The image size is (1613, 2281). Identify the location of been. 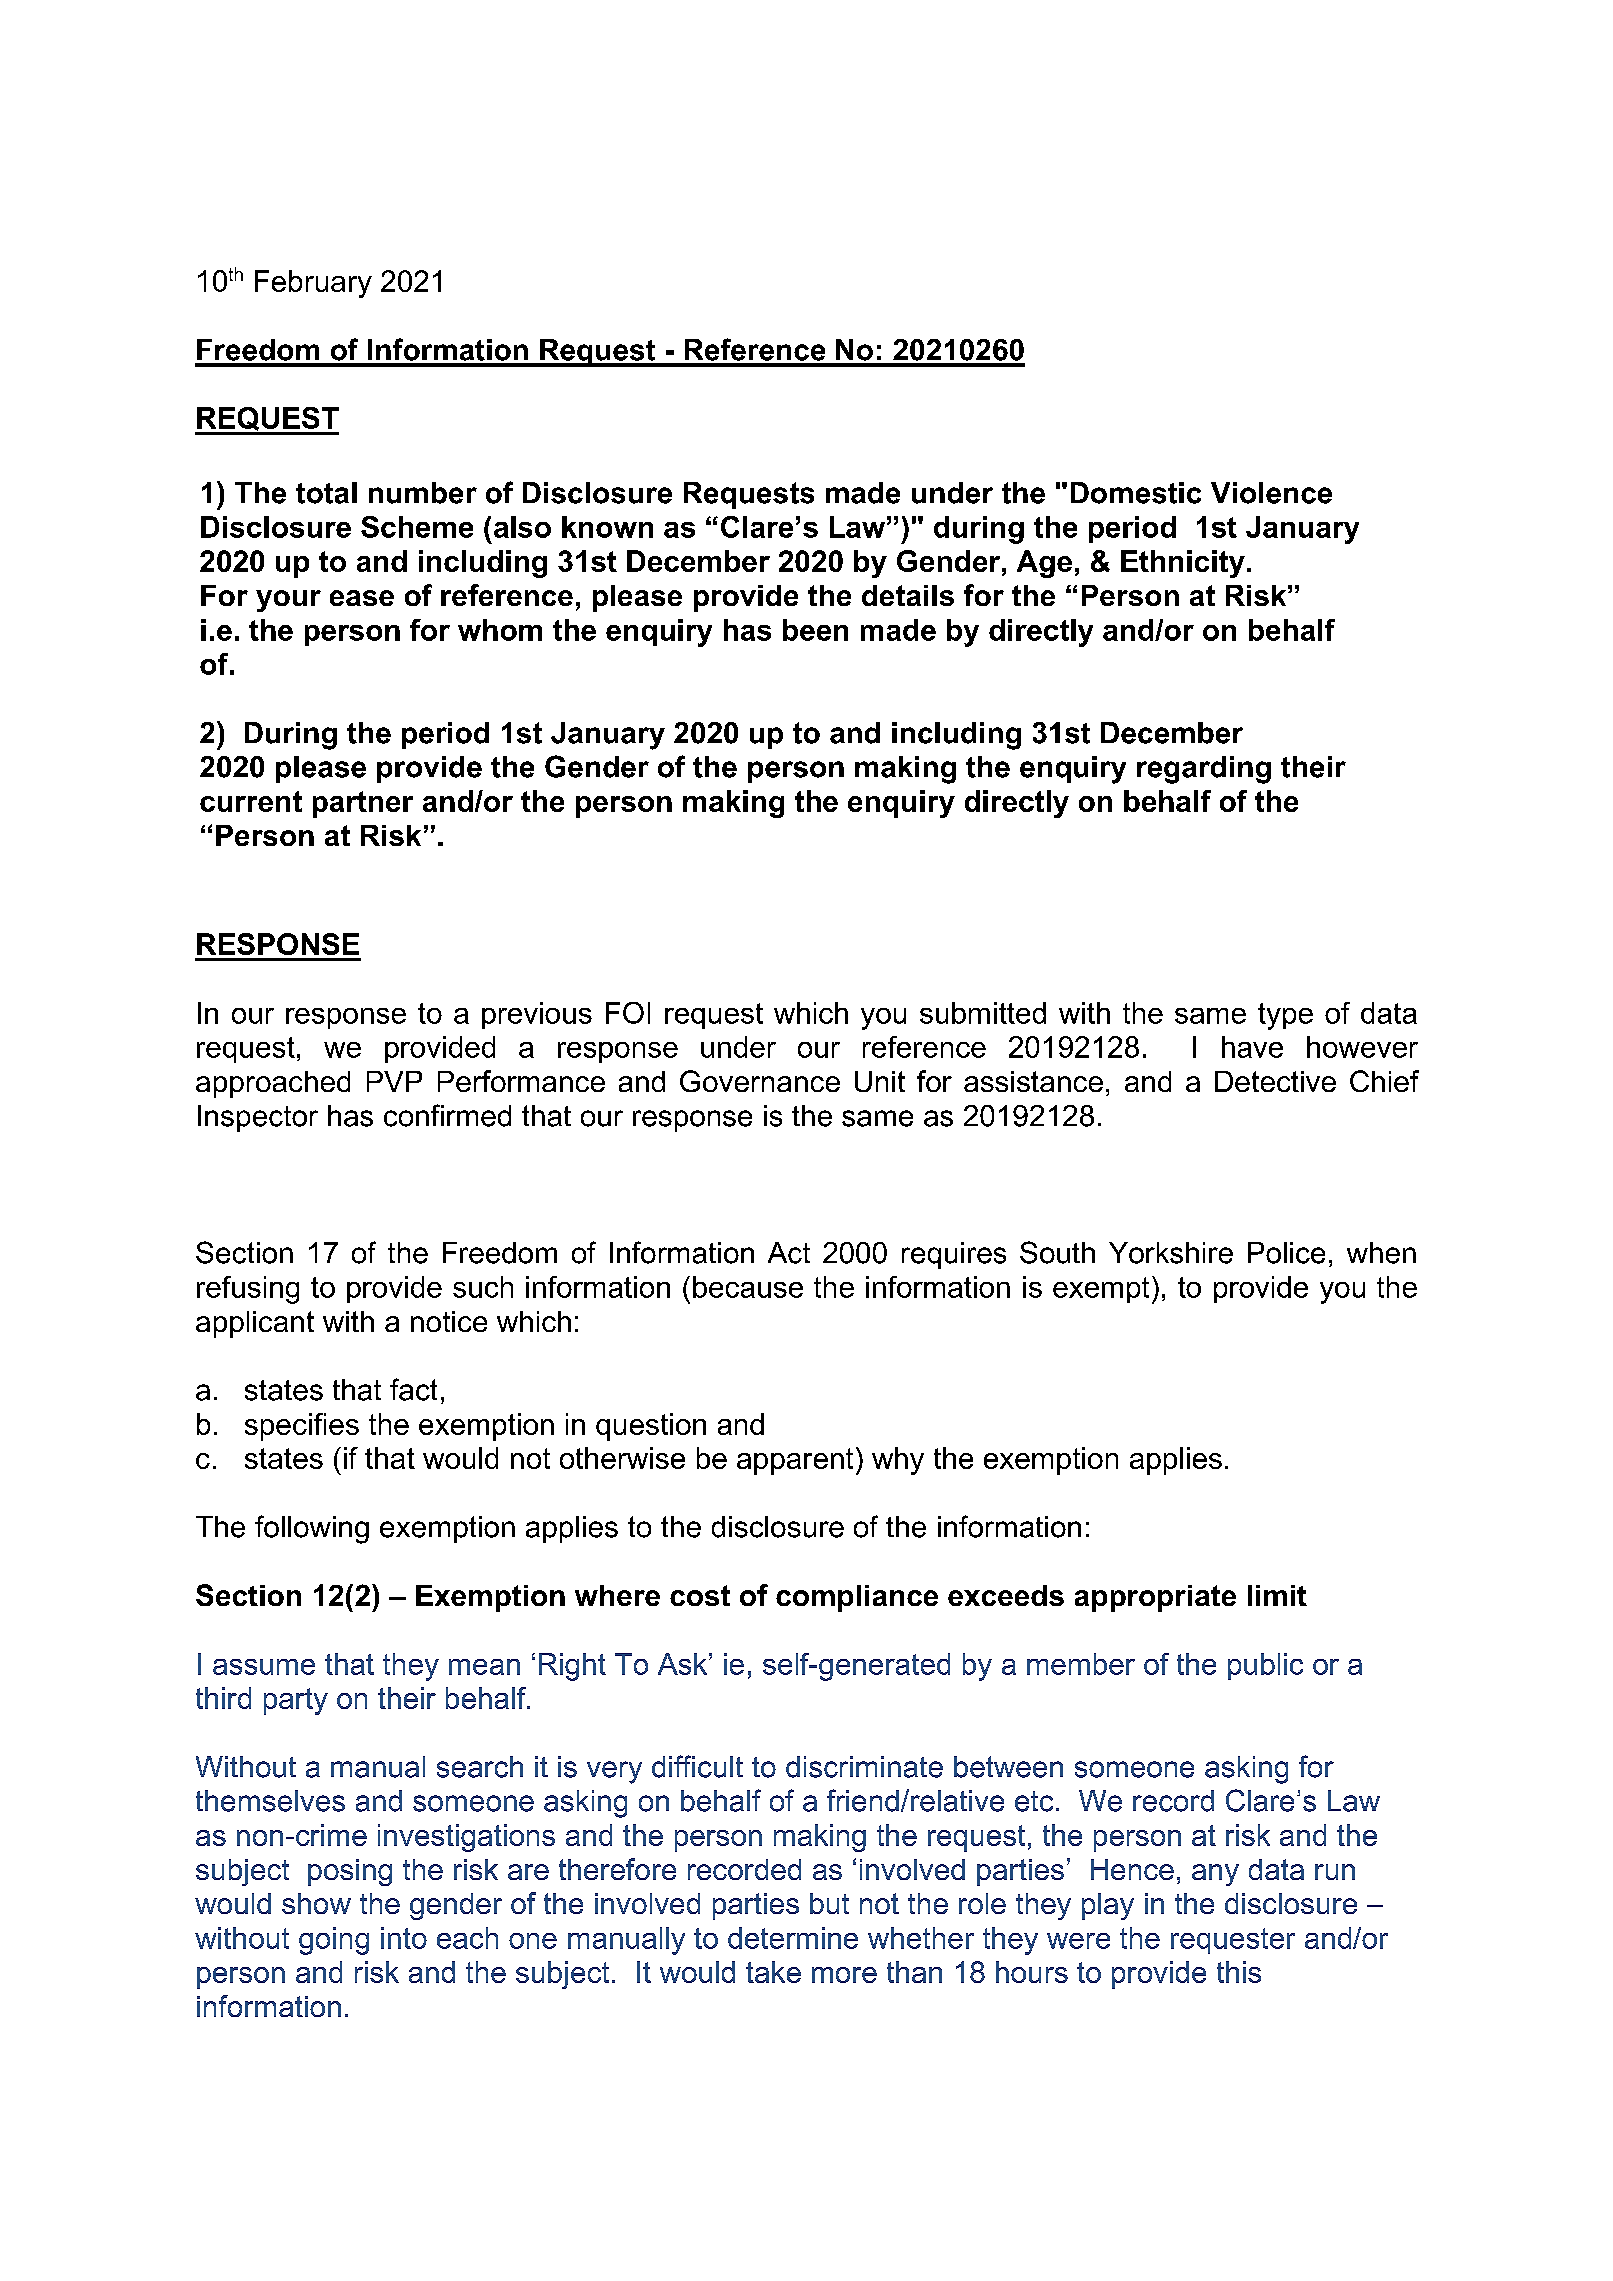
(815, 630).
